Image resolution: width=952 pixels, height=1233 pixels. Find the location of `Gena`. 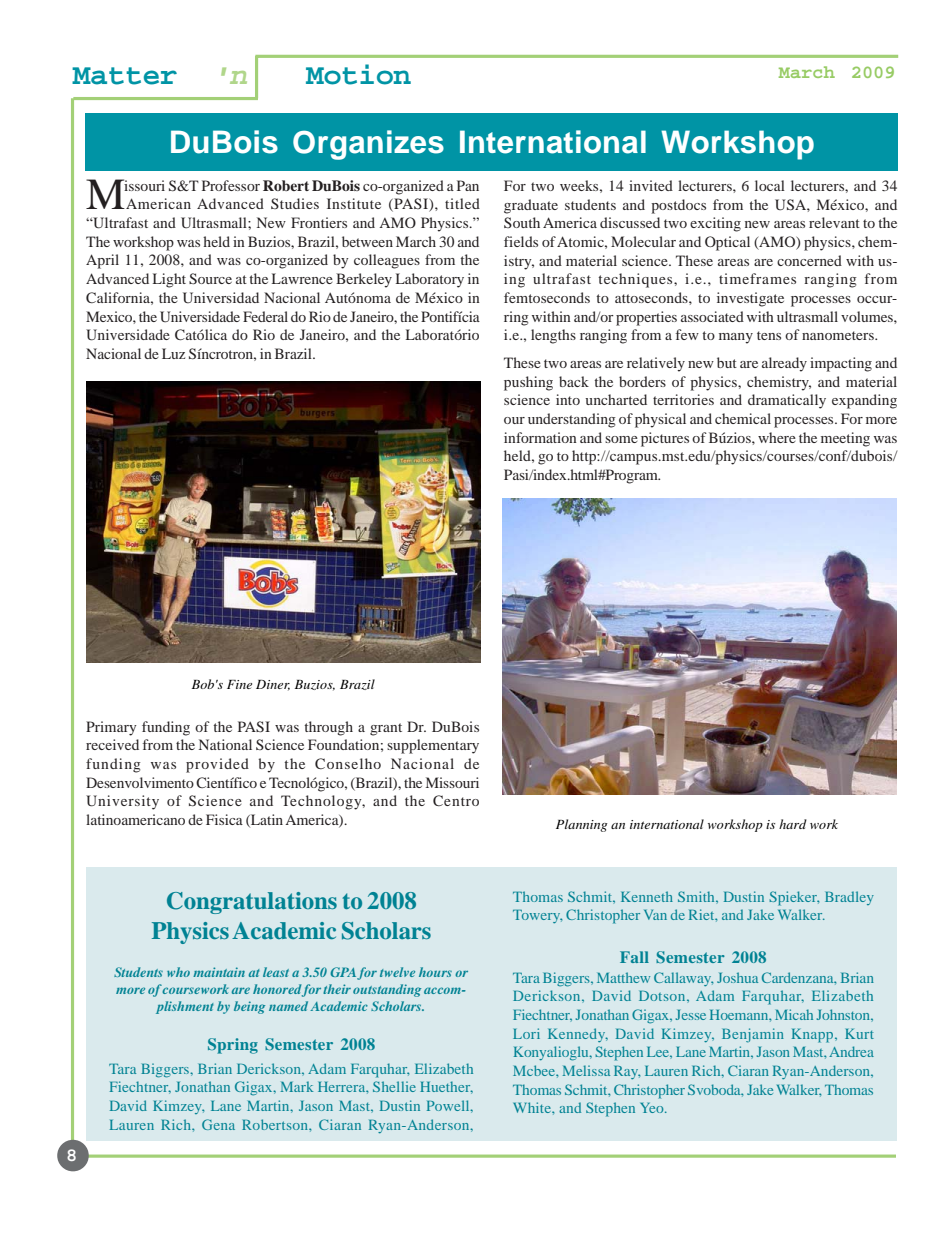

Gena is located at coordinates (218, 1124).
